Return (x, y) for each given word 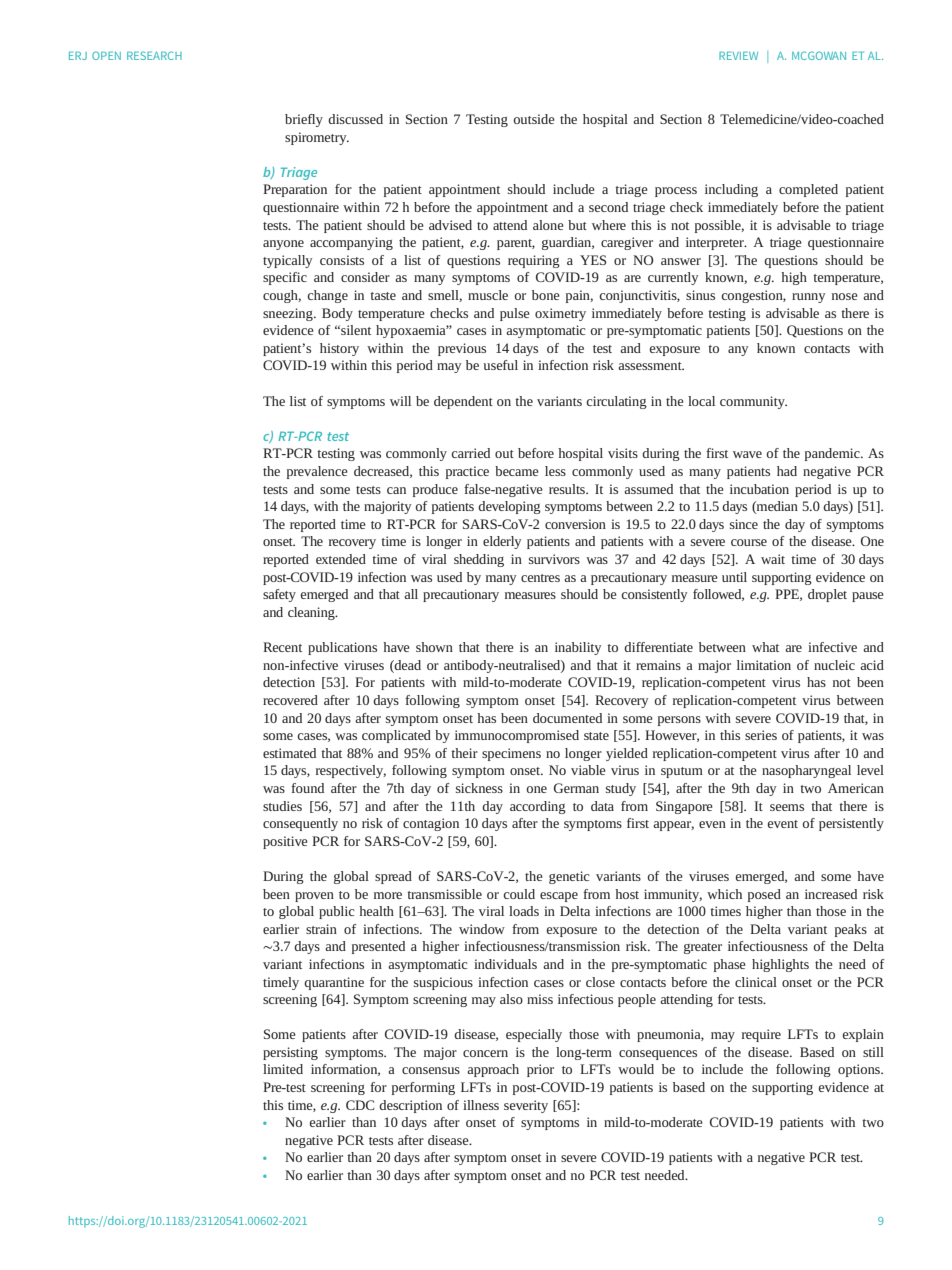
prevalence (317, 472)
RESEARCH (154, 55)
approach (493, 1070)
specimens (511, 754)
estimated (289, 753)
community (753, 402)
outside (534, 119)
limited (283, 1069)
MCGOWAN (819, 55)
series (761, 735)
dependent (463, 402)
